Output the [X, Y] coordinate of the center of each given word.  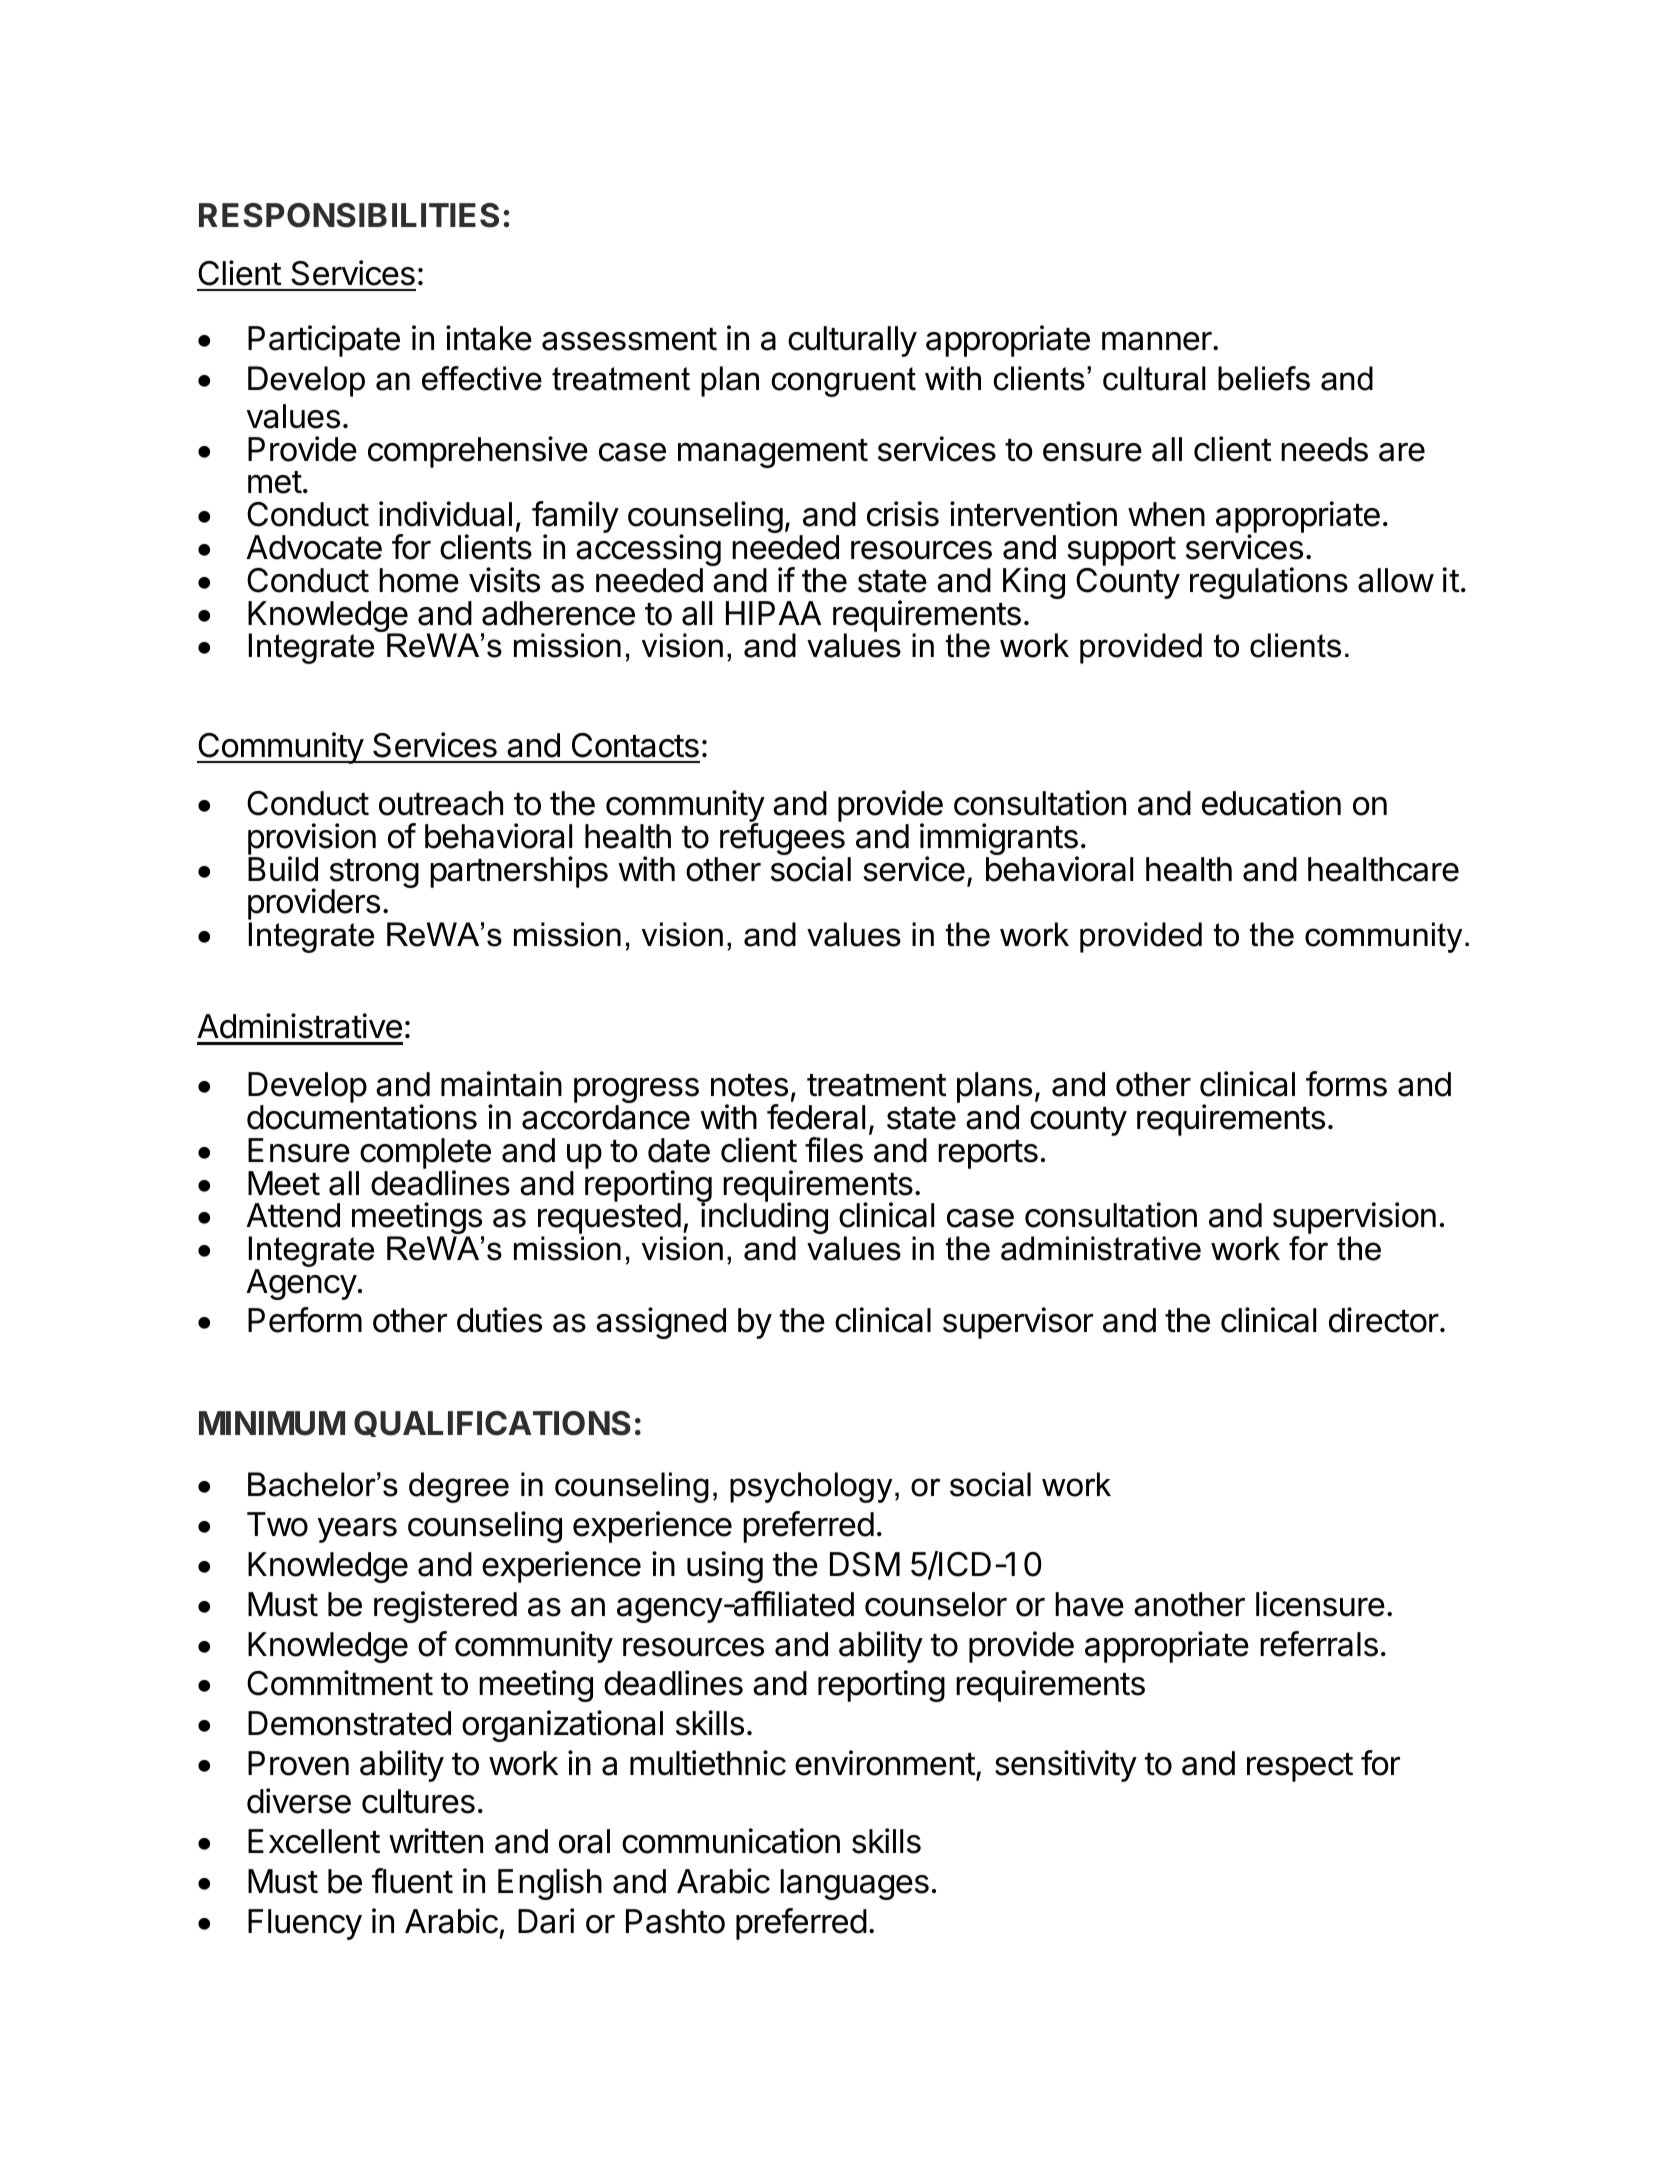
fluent [412, 1881]
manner [1157, 341]
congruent [843, 382]
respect [1300, 1767]
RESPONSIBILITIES [349, 215]
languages [854, 1884]
